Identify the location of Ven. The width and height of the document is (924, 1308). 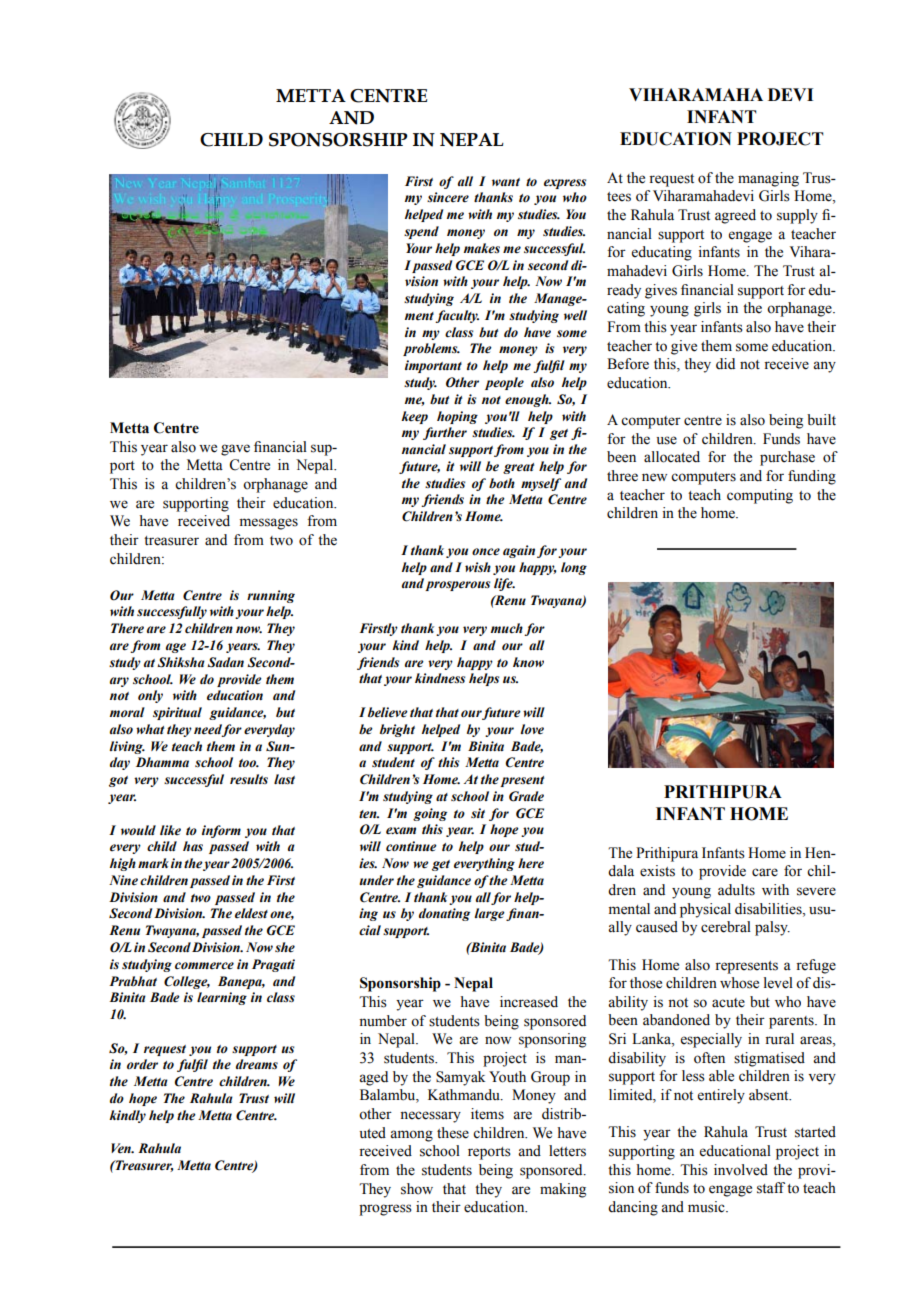
(122, 1148).
